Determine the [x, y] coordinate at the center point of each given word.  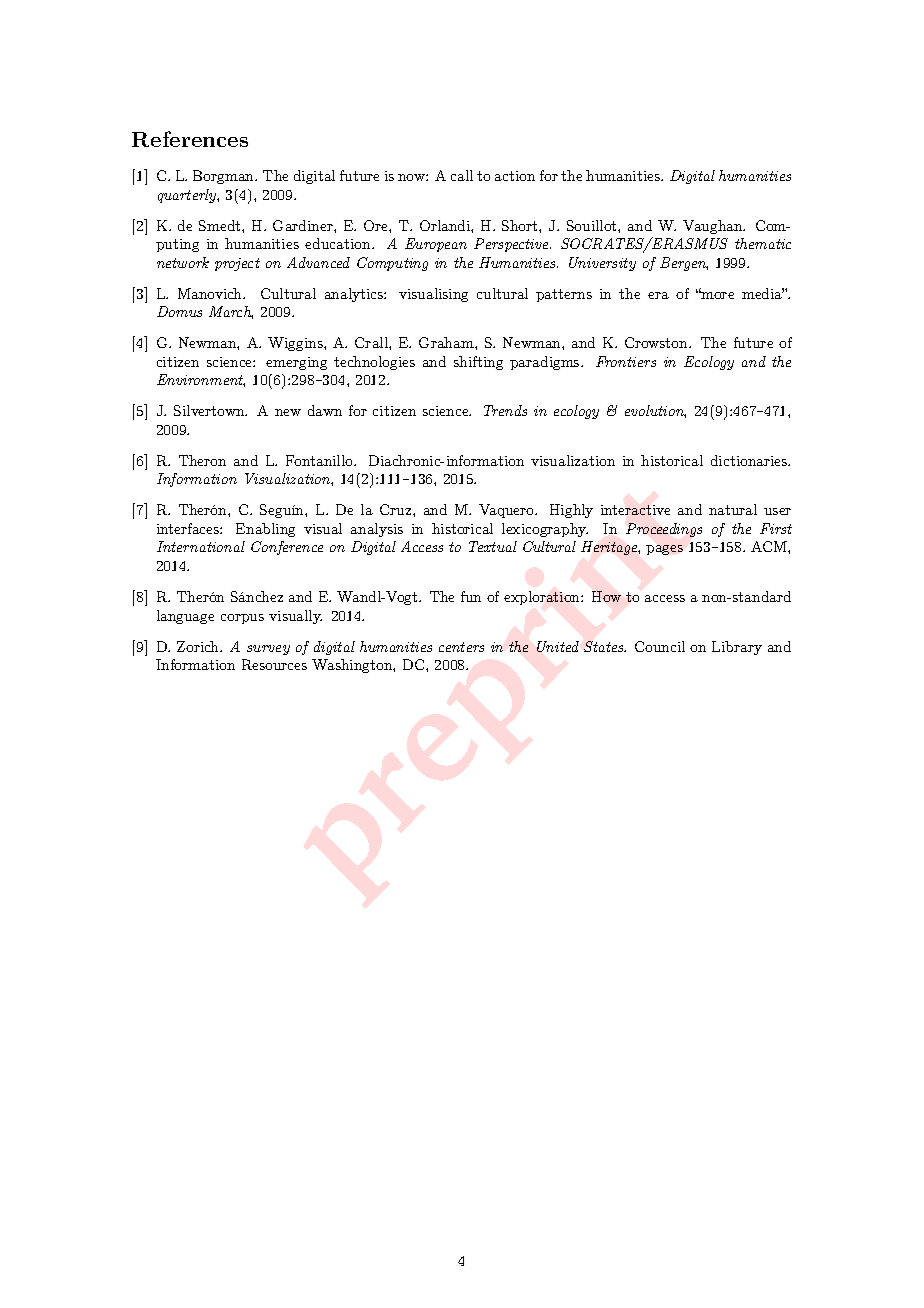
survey [268, 650]
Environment [201, 380]
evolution [655, 411]
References [190, 139]
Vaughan [713, 227]
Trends [505, 410]
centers [461, 647]
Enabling [265, 530]
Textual [493, 546]
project [237, 264]
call [462, 175]
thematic [763, 243]
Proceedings [664, 530]
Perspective [512, 245]
